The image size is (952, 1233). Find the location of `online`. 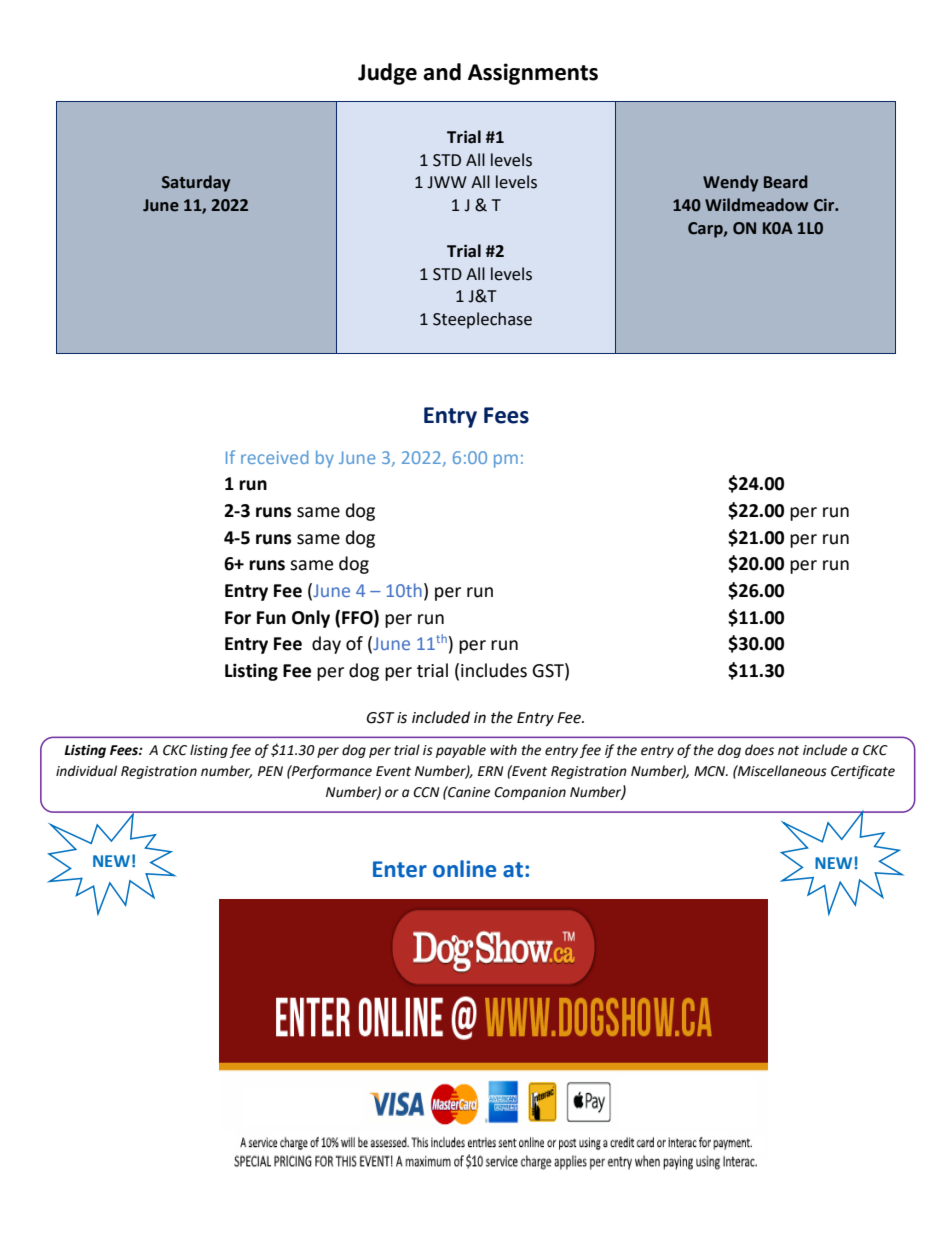

online is located at coordinates (464, 869).
